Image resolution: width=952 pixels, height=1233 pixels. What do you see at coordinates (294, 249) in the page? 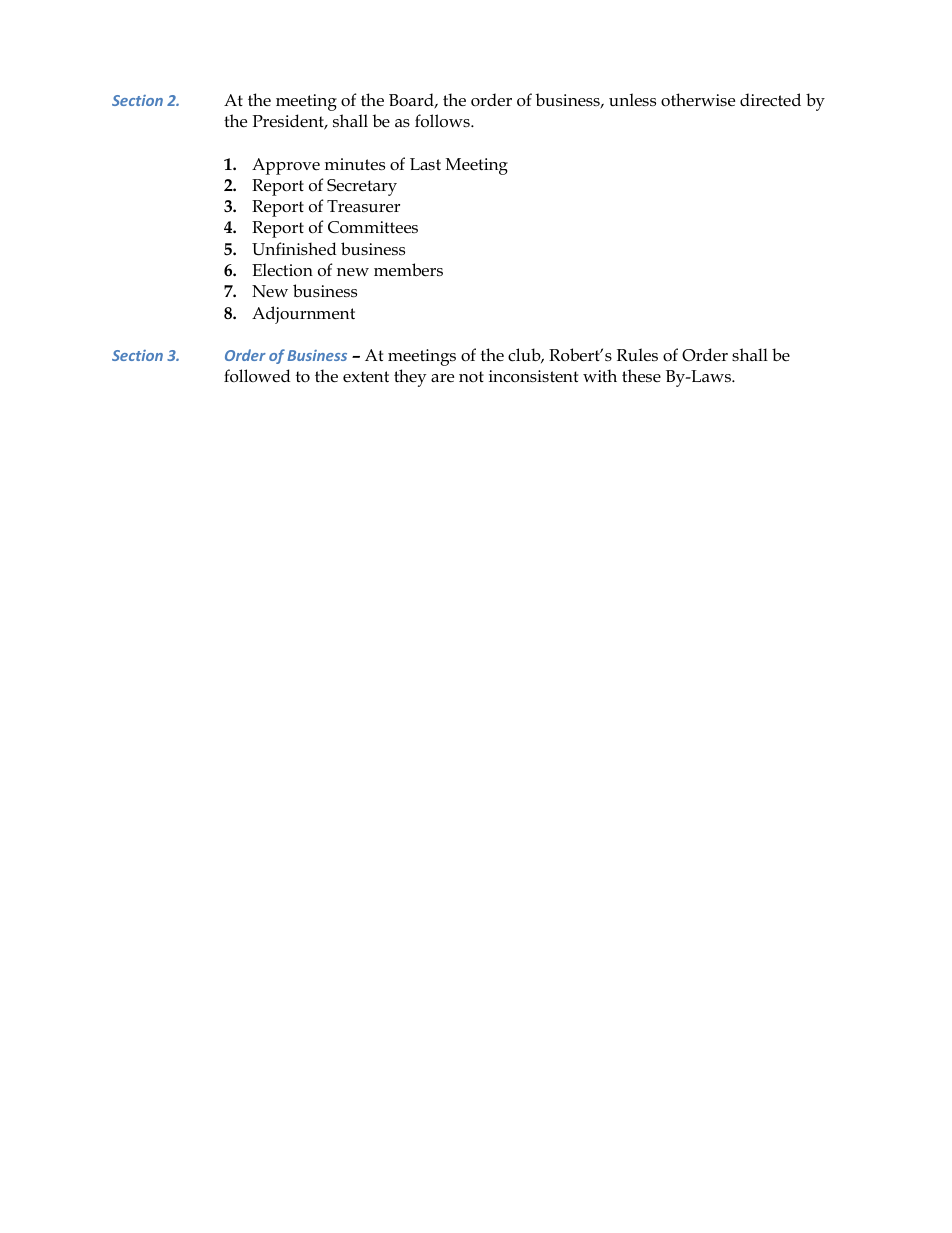
I see `Unfinished` at bounding box center [294, 249].
